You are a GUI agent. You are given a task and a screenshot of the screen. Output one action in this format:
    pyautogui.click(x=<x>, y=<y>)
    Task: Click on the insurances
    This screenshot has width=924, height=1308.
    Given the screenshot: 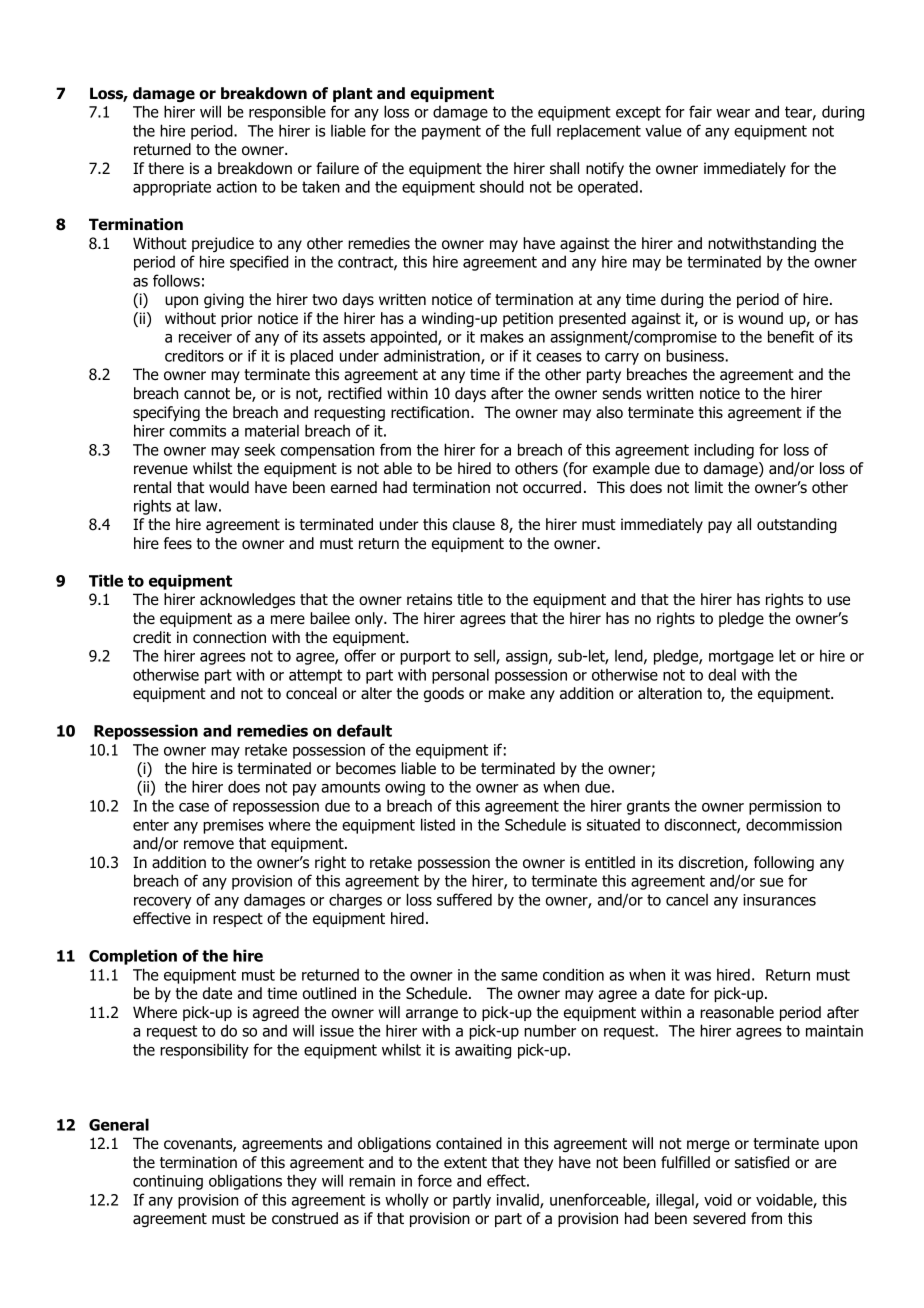 What is the action you would take?
    pyautogui.click(x=779, y=900)
